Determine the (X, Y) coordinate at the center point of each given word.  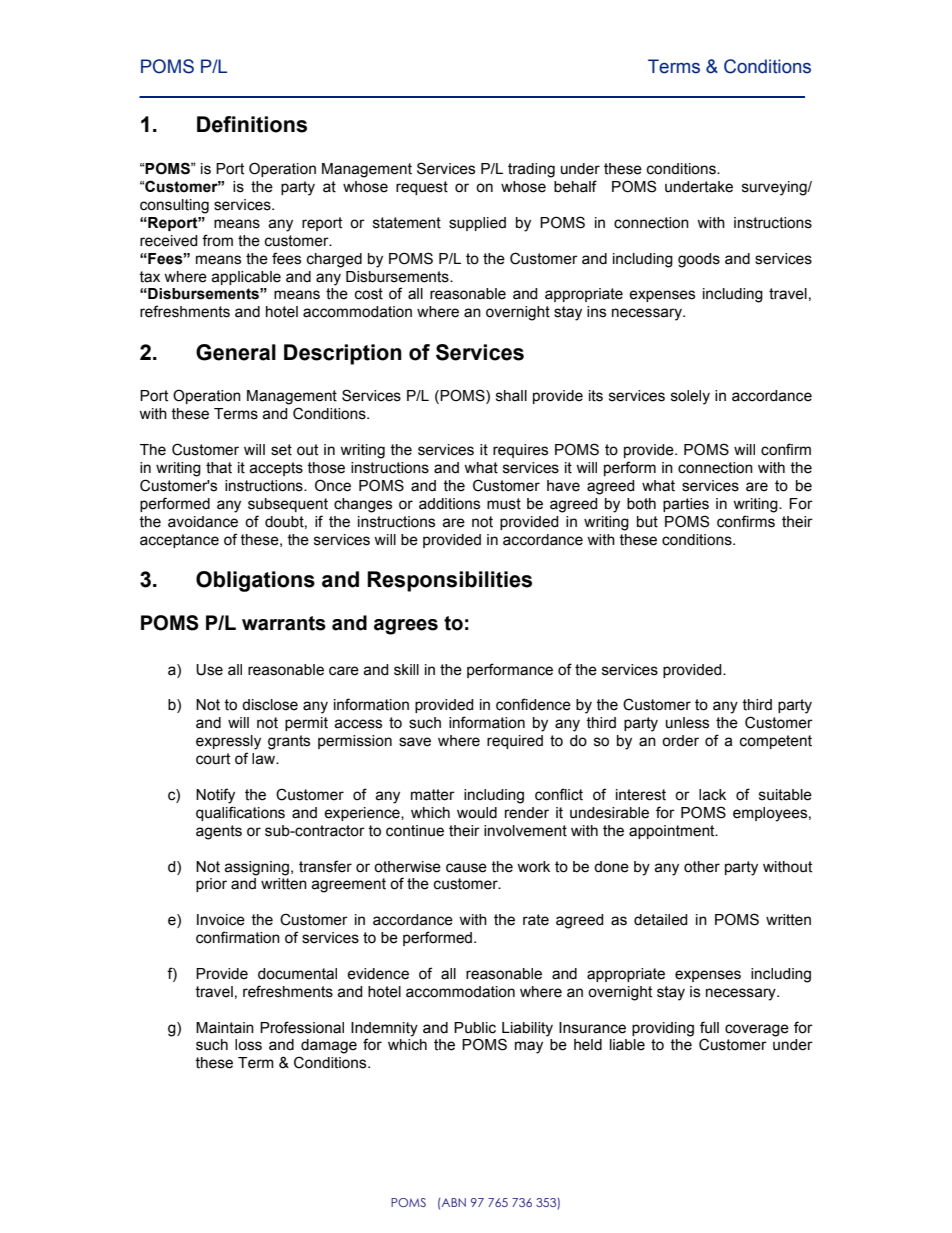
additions (449, 504)
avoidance (203, 522)
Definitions (252, 124)
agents (219, 832)
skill (406, 670)
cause (466, 868)
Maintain (225, 1028)
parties (686, 505)
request (422, 188)
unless (687, 723)
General (236, 352)
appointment (673, 832)
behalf (575, 186)
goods (699, 260)
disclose (270, 705)
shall (511, 396)
